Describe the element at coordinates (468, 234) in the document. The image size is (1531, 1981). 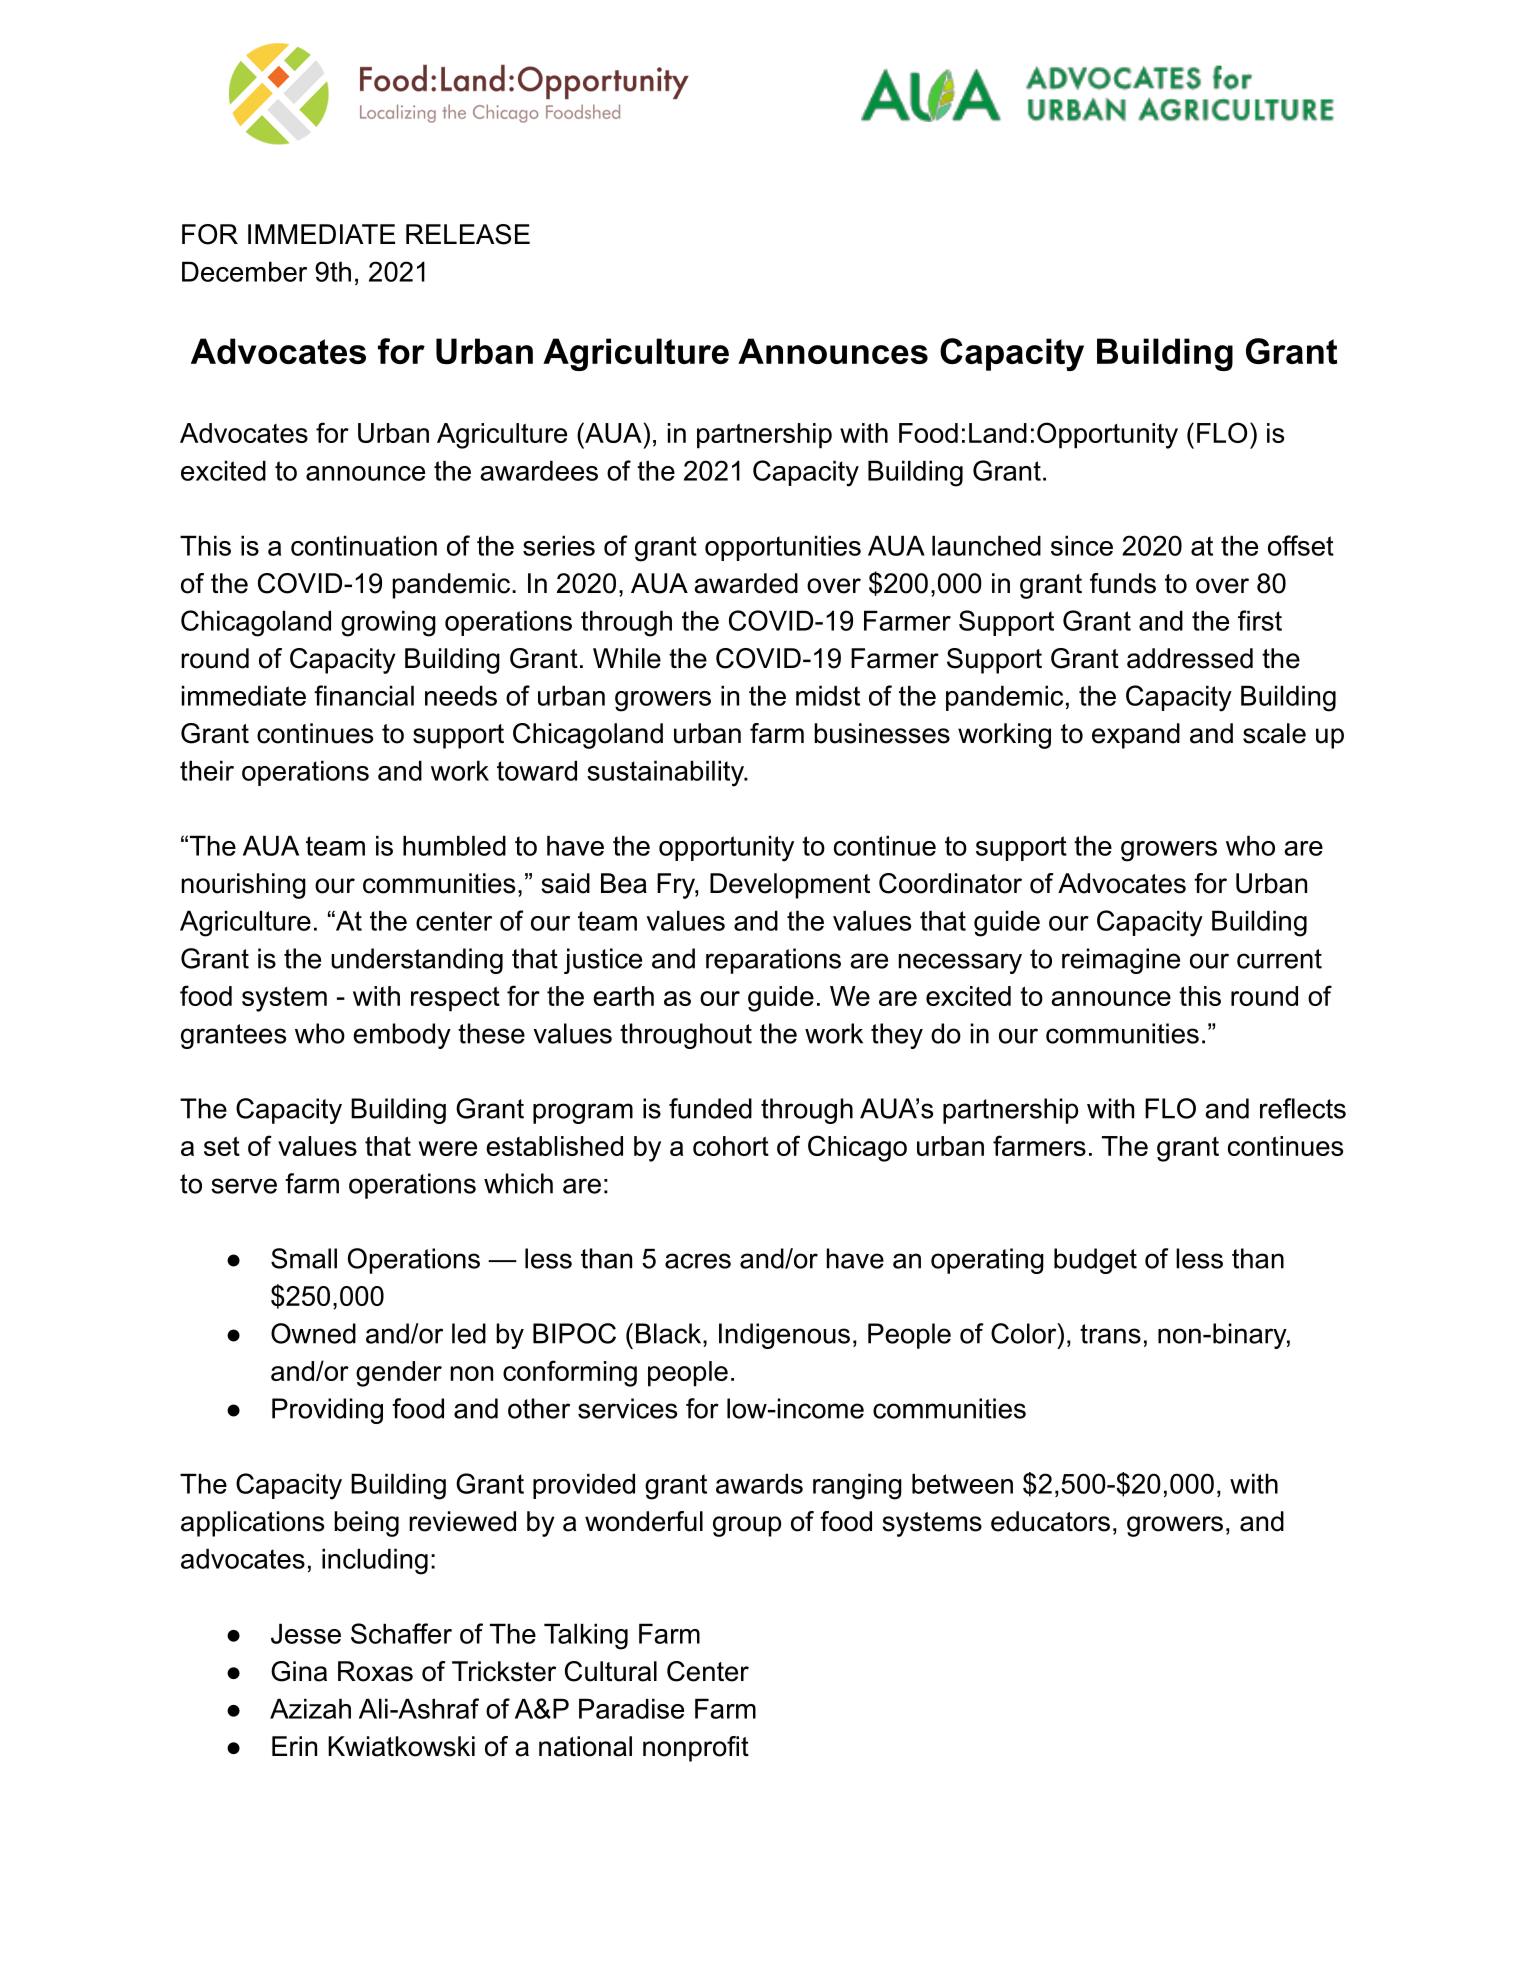
I see `RELEASE` at that location.
